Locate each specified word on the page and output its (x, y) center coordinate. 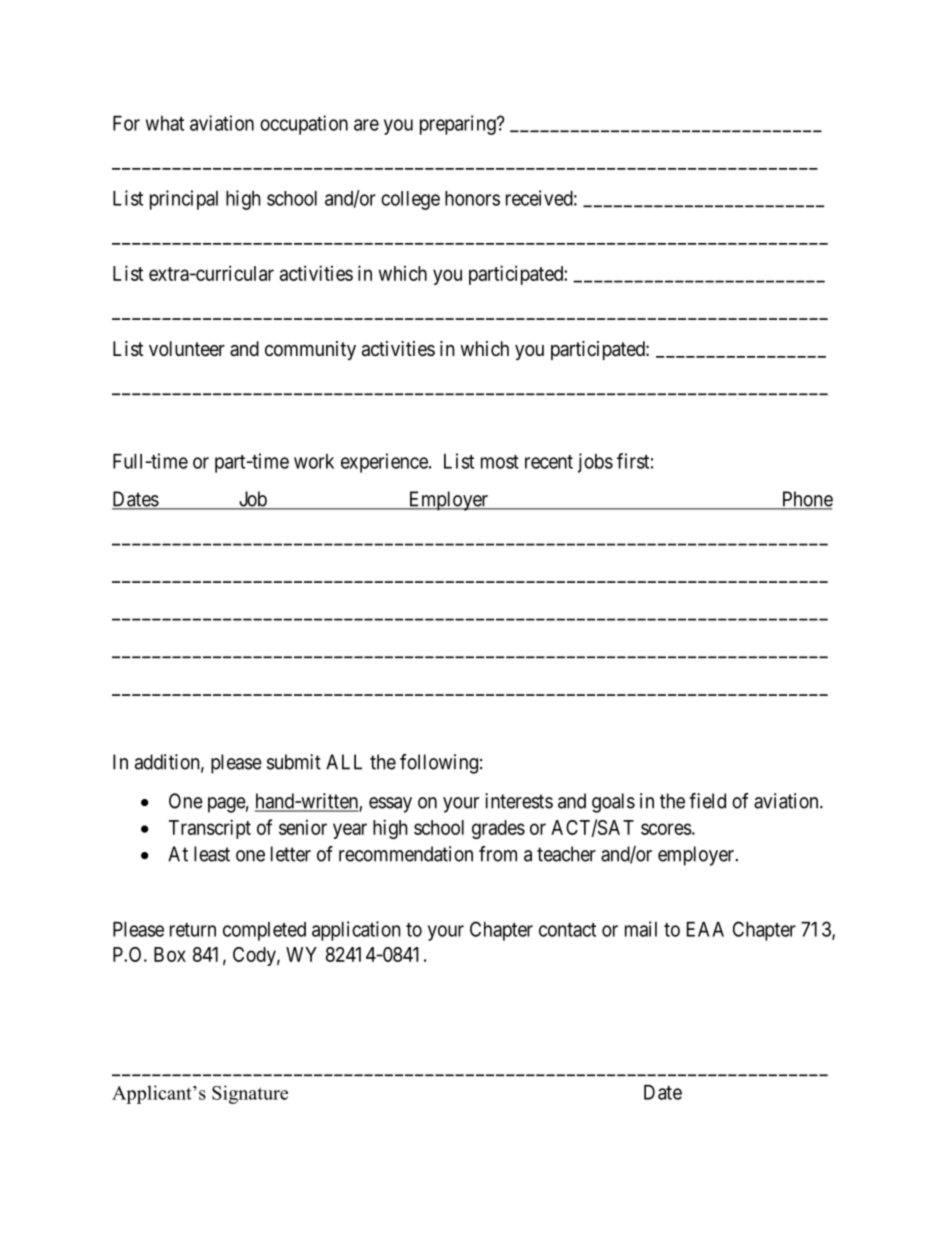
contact (567, 930)
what (165, 123)
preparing (459, 125)
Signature (250, 1094)
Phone (806, 500)
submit (294, 762)
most (500, 462)
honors (472, 198)
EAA (705, 929)
